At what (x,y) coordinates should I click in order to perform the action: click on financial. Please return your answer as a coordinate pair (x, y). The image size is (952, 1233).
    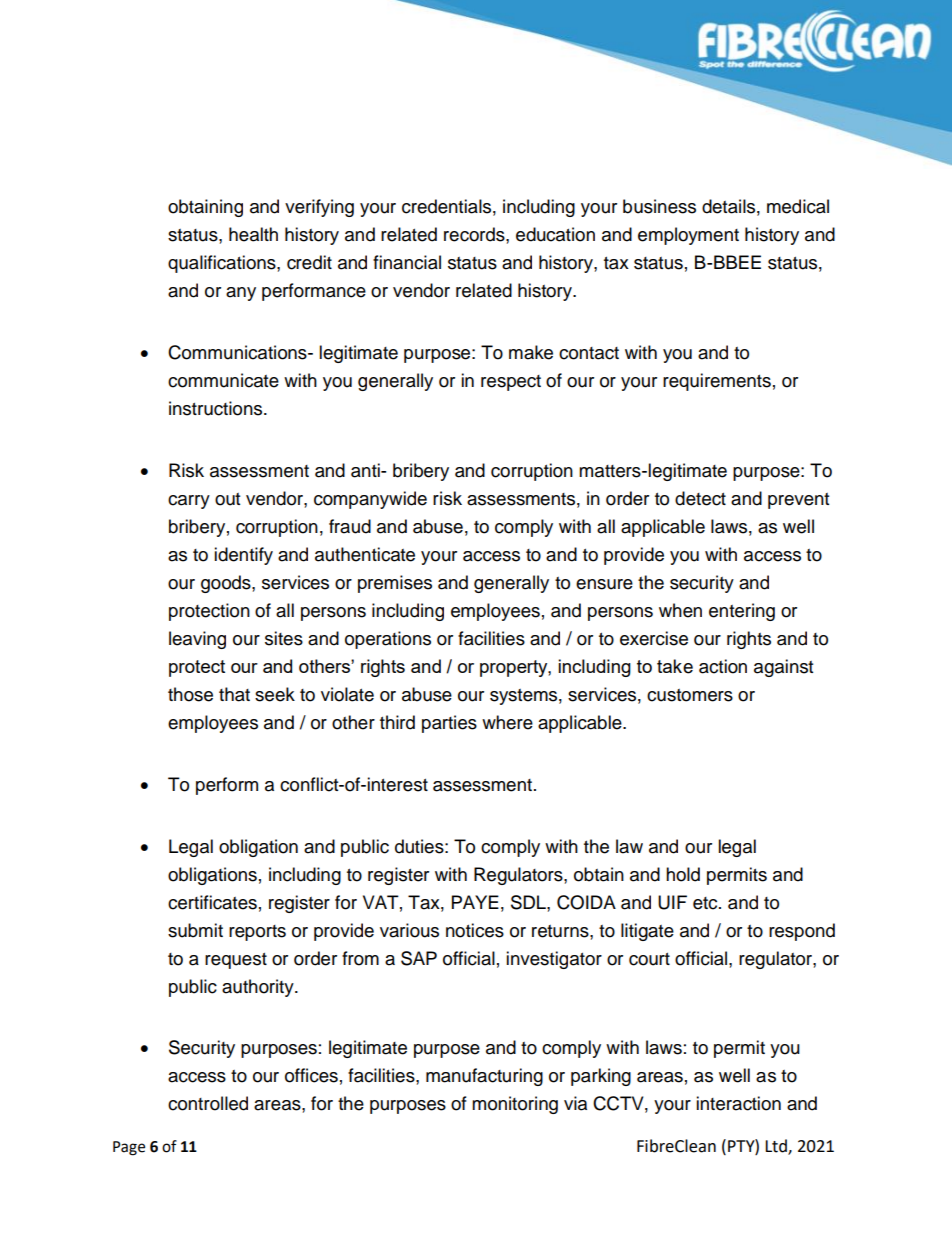
    Looking at the image, I should click on (407, 262).
